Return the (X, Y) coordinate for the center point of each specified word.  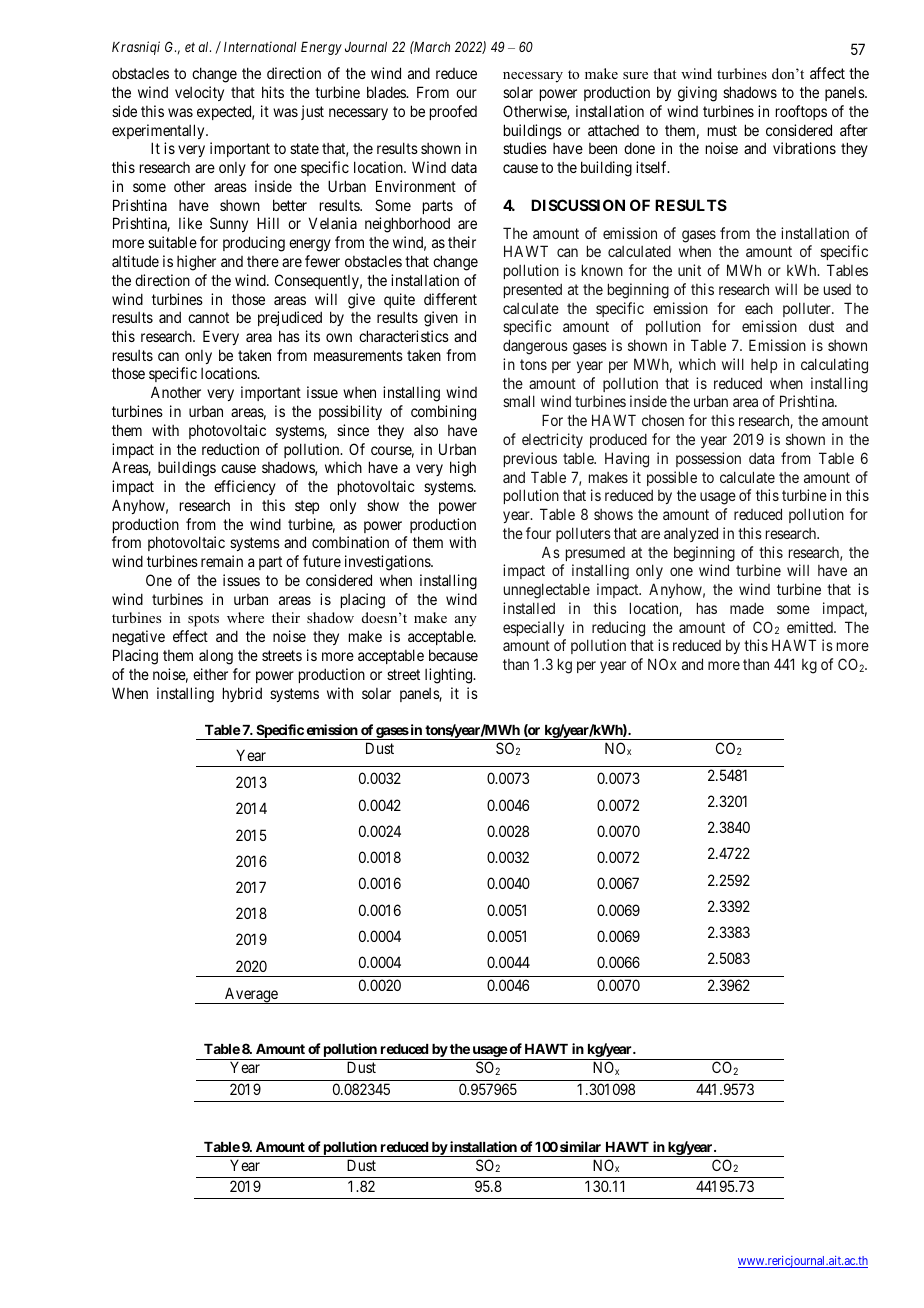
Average (251, 995)
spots (203, 620)
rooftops (801, 112)
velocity (199, 93)
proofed (453, 112)
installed (529, 608)
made (747, 608)
